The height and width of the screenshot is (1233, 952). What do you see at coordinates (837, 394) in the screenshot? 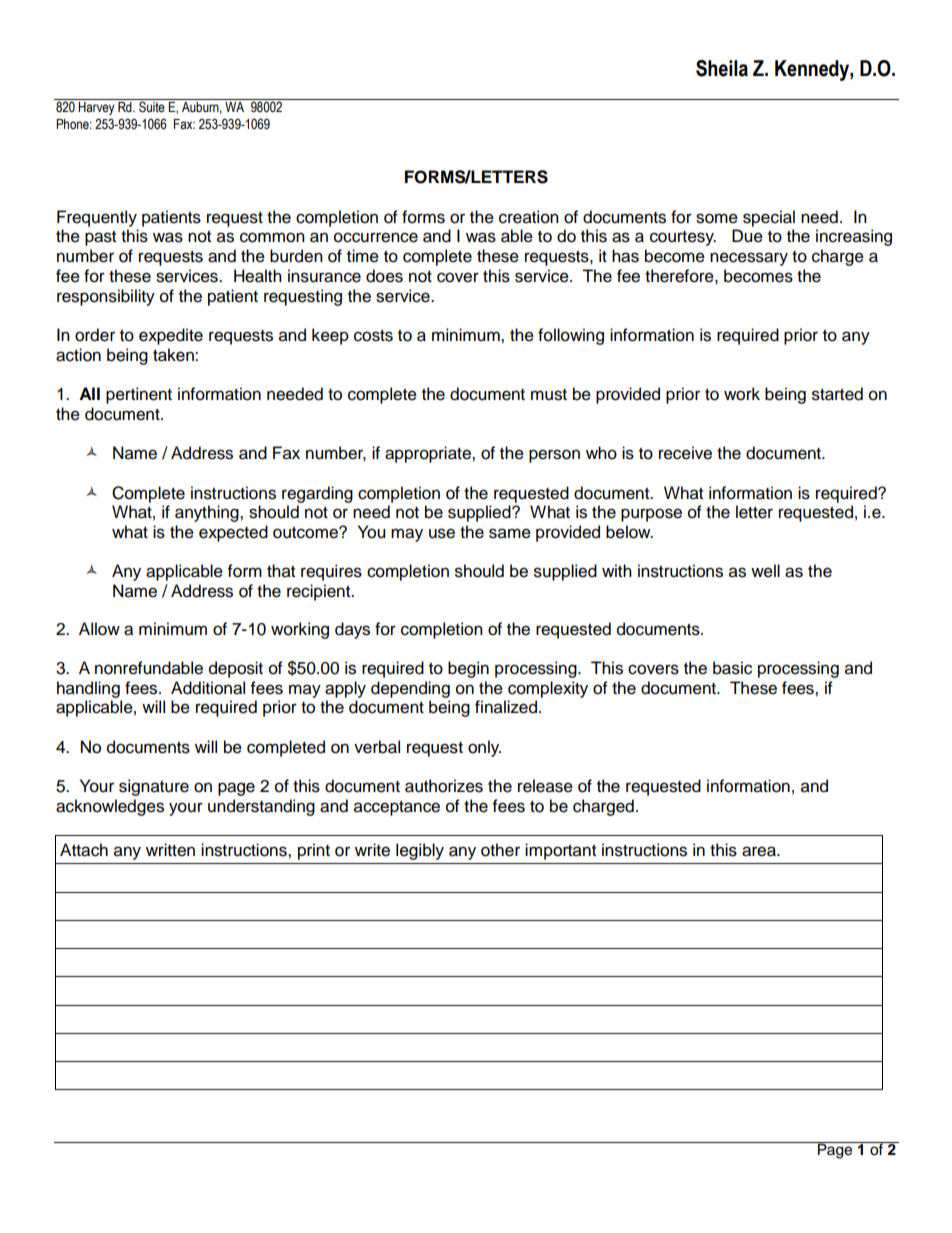
I see `started` at bounding box center [837, 394].
